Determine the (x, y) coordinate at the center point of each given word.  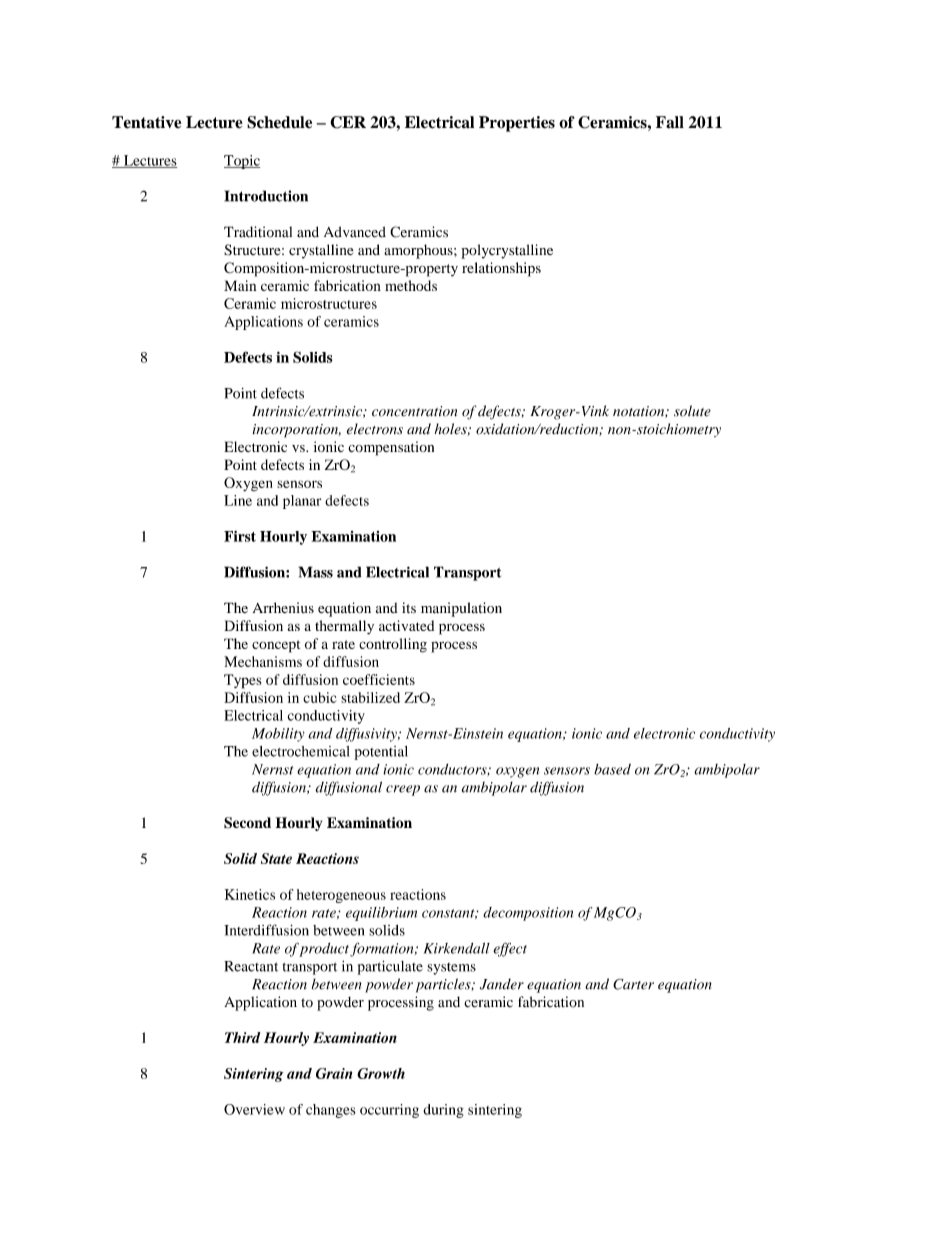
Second (247, 823)
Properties (517, 124)
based (612, 769)
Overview (254, 1109)
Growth (381, 1073)
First (240, 536)
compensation (391, 448)
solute (692, 411)
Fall (670, 122)
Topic (242, 162)
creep (403, 790)
